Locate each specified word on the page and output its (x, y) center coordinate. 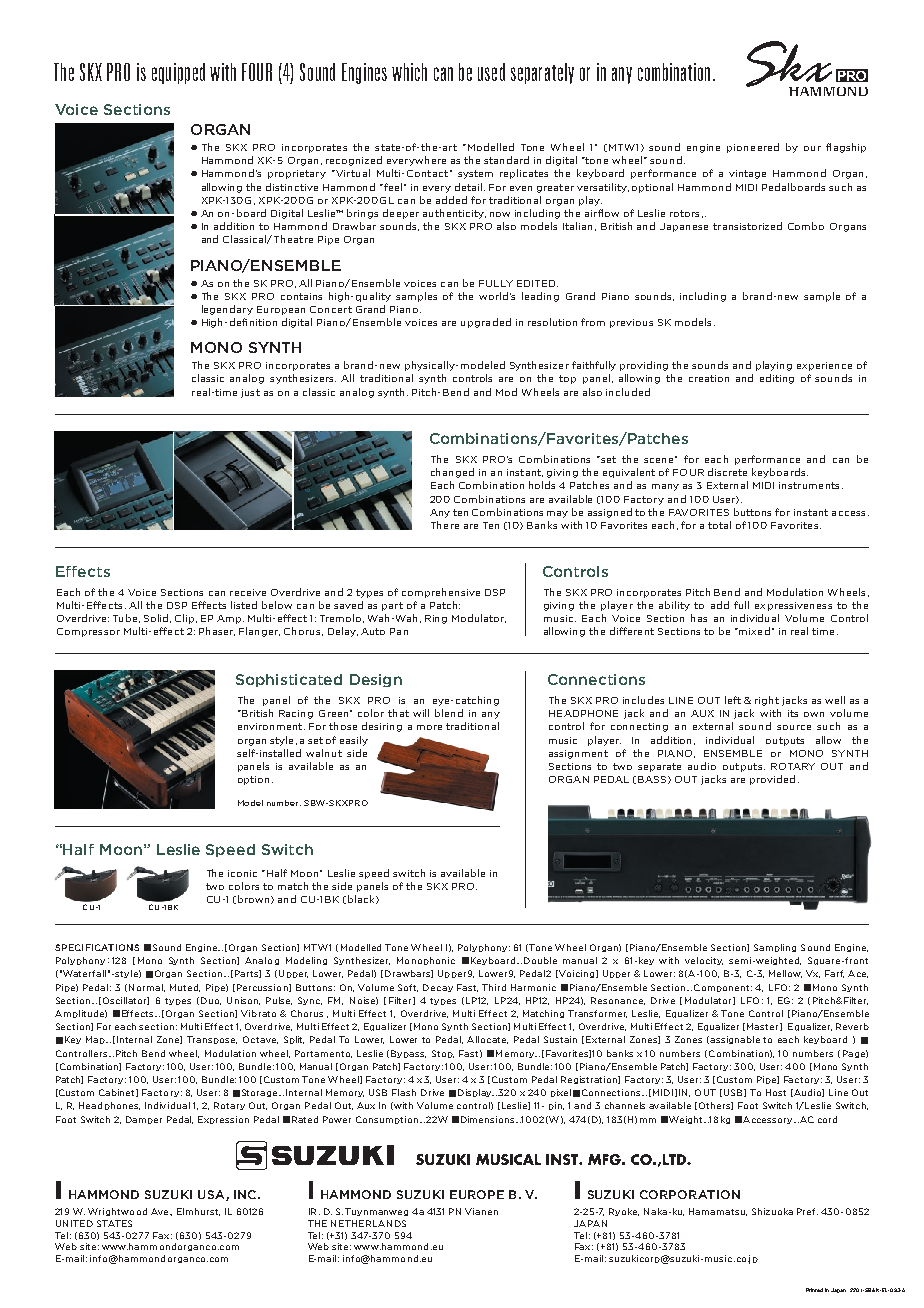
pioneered (753, 148)
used (491, 72)
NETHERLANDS (368, 1223)
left (733, 700)
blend (449, 713)
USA (212, 1195)
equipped (178, 73)
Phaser (217, 631)
